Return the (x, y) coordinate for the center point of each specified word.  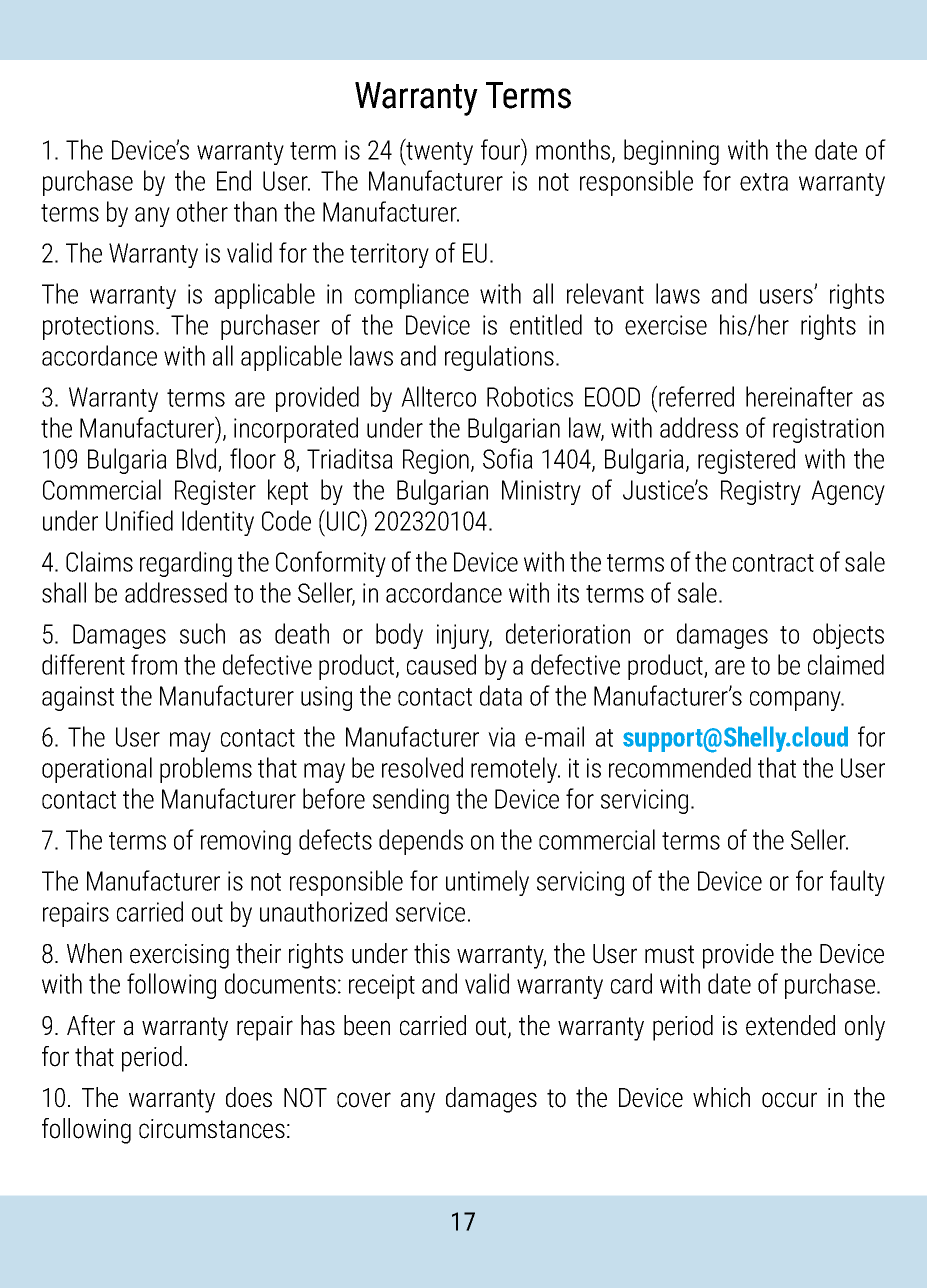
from (154, 664)
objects (848, 636)
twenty (438, 153)
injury (464, 636)
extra (764, 182)
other (202, 211)
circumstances (212, 1129)
